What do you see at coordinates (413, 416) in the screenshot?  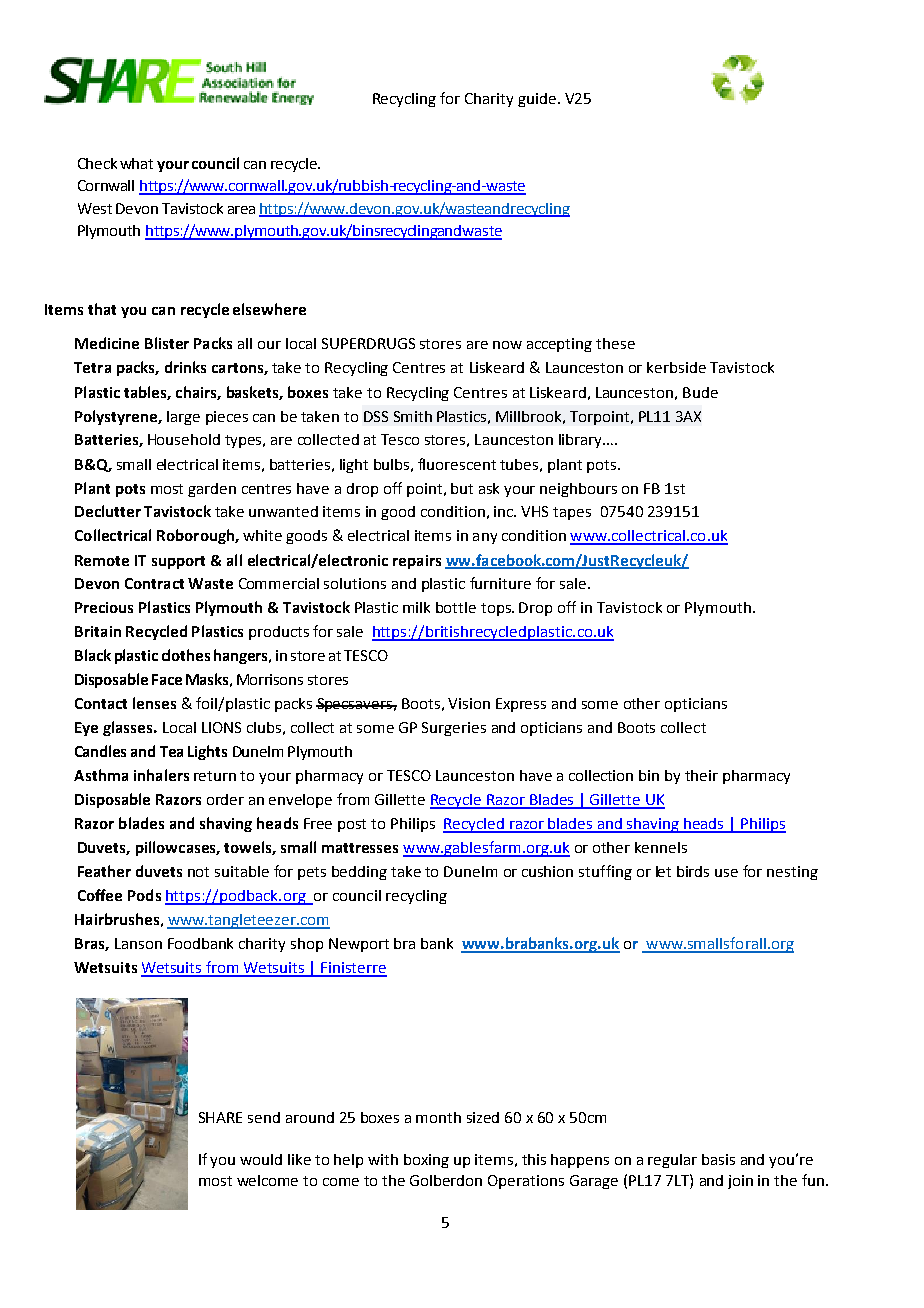 I see `Smith` at bounding box center [413, 416].
